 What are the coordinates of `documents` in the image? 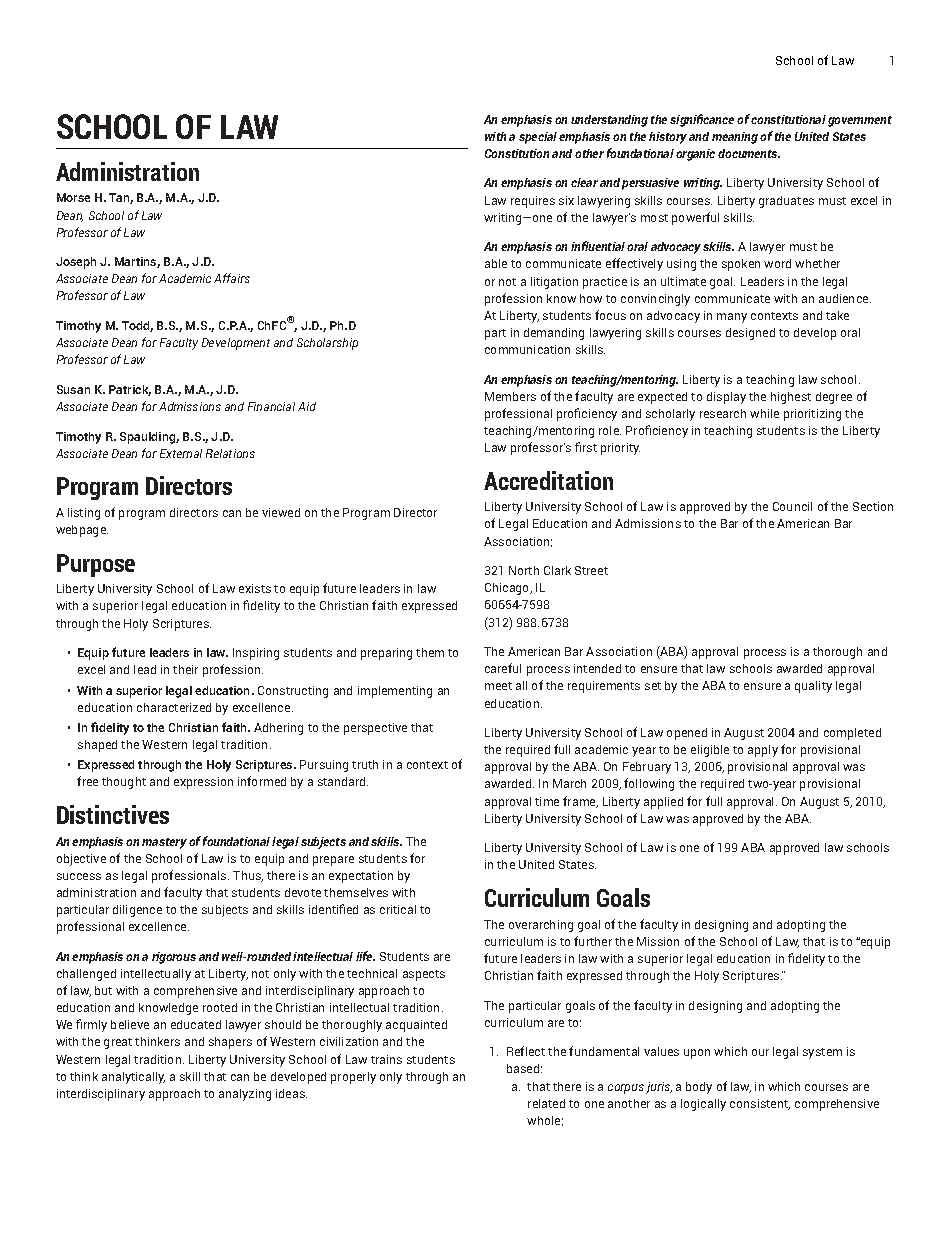 It's located at (749, 153).
